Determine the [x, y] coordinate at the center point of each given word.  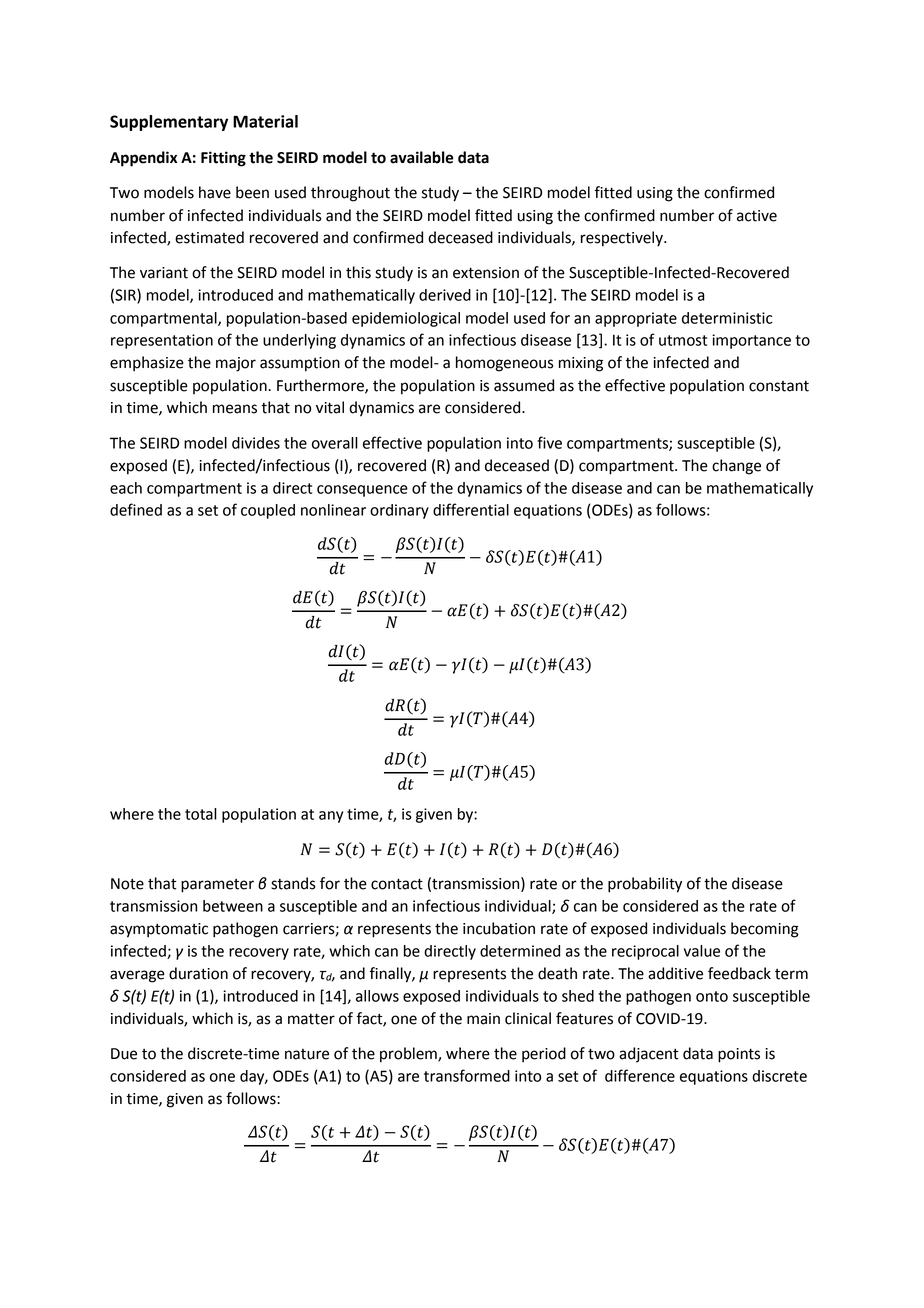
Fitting [223, 159]
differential [471, 509]
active [757, 216]
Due [124, 1054]
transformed [467, 1075]
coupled [268, 511]
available [421, 157]
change [736, 467]
